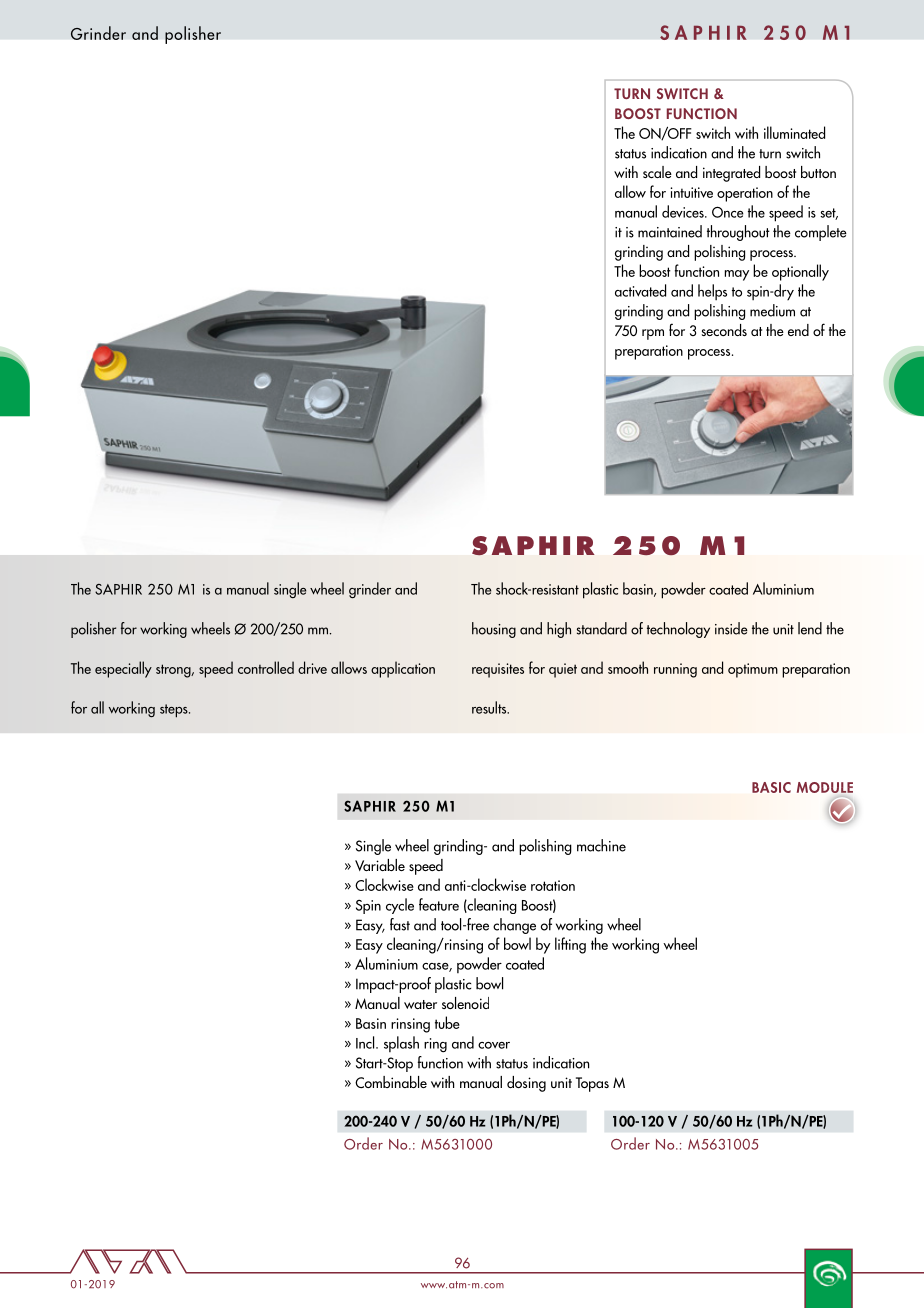 The height and width of the screenshot is (1308, 924). Describe the element at coordinates (731, 628) in the screenshot. I see `inside` at that location.
